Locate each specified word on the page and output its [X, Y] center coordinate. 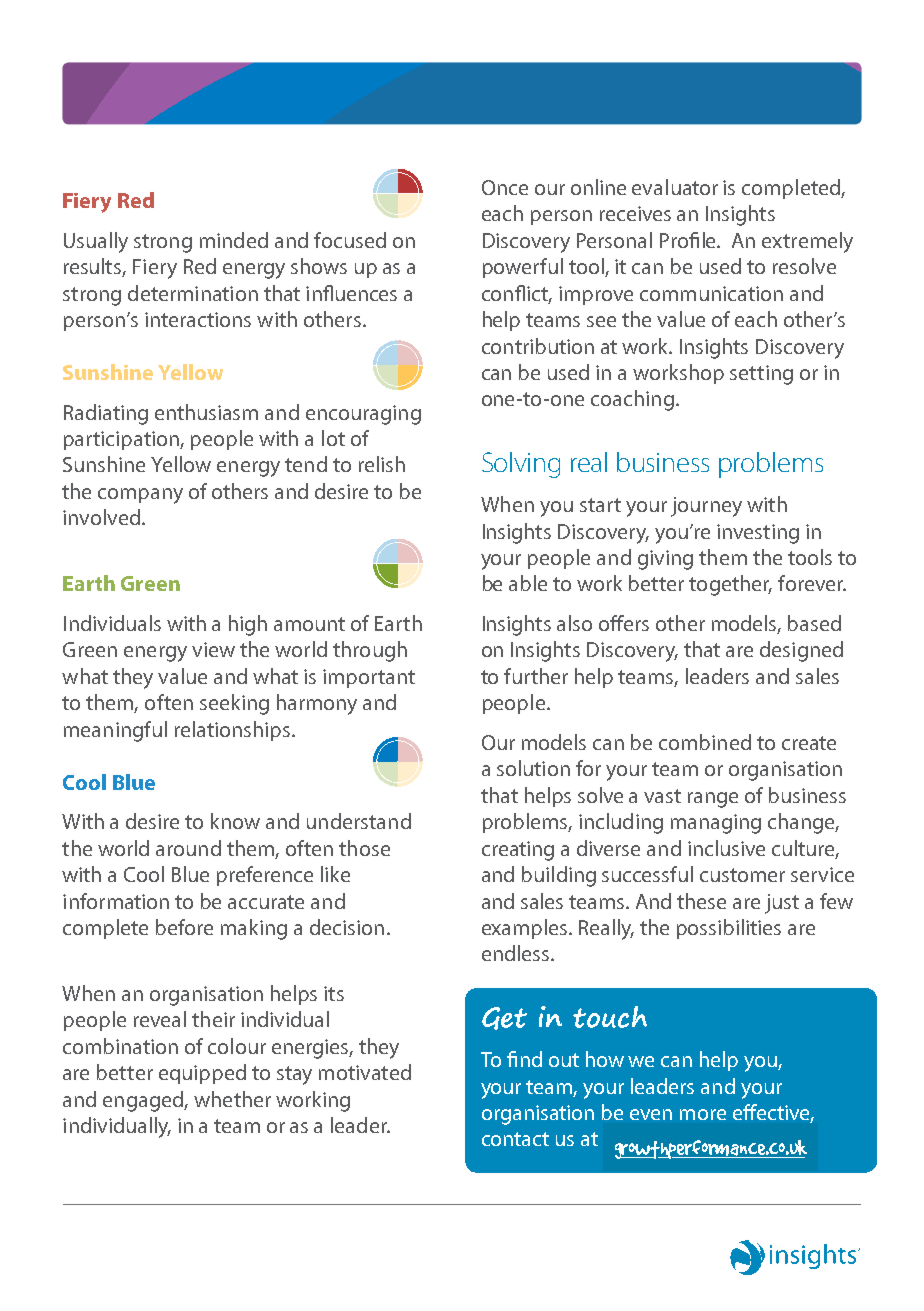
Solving [521, 465]
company [140, 496]
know [235, 821]
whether [232, 1099]
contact [515, 1139]
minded [234, 240]
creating [518, 851]
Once [505, 187]
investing [758, 534]
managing [716, 824]
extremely [807, 242]
